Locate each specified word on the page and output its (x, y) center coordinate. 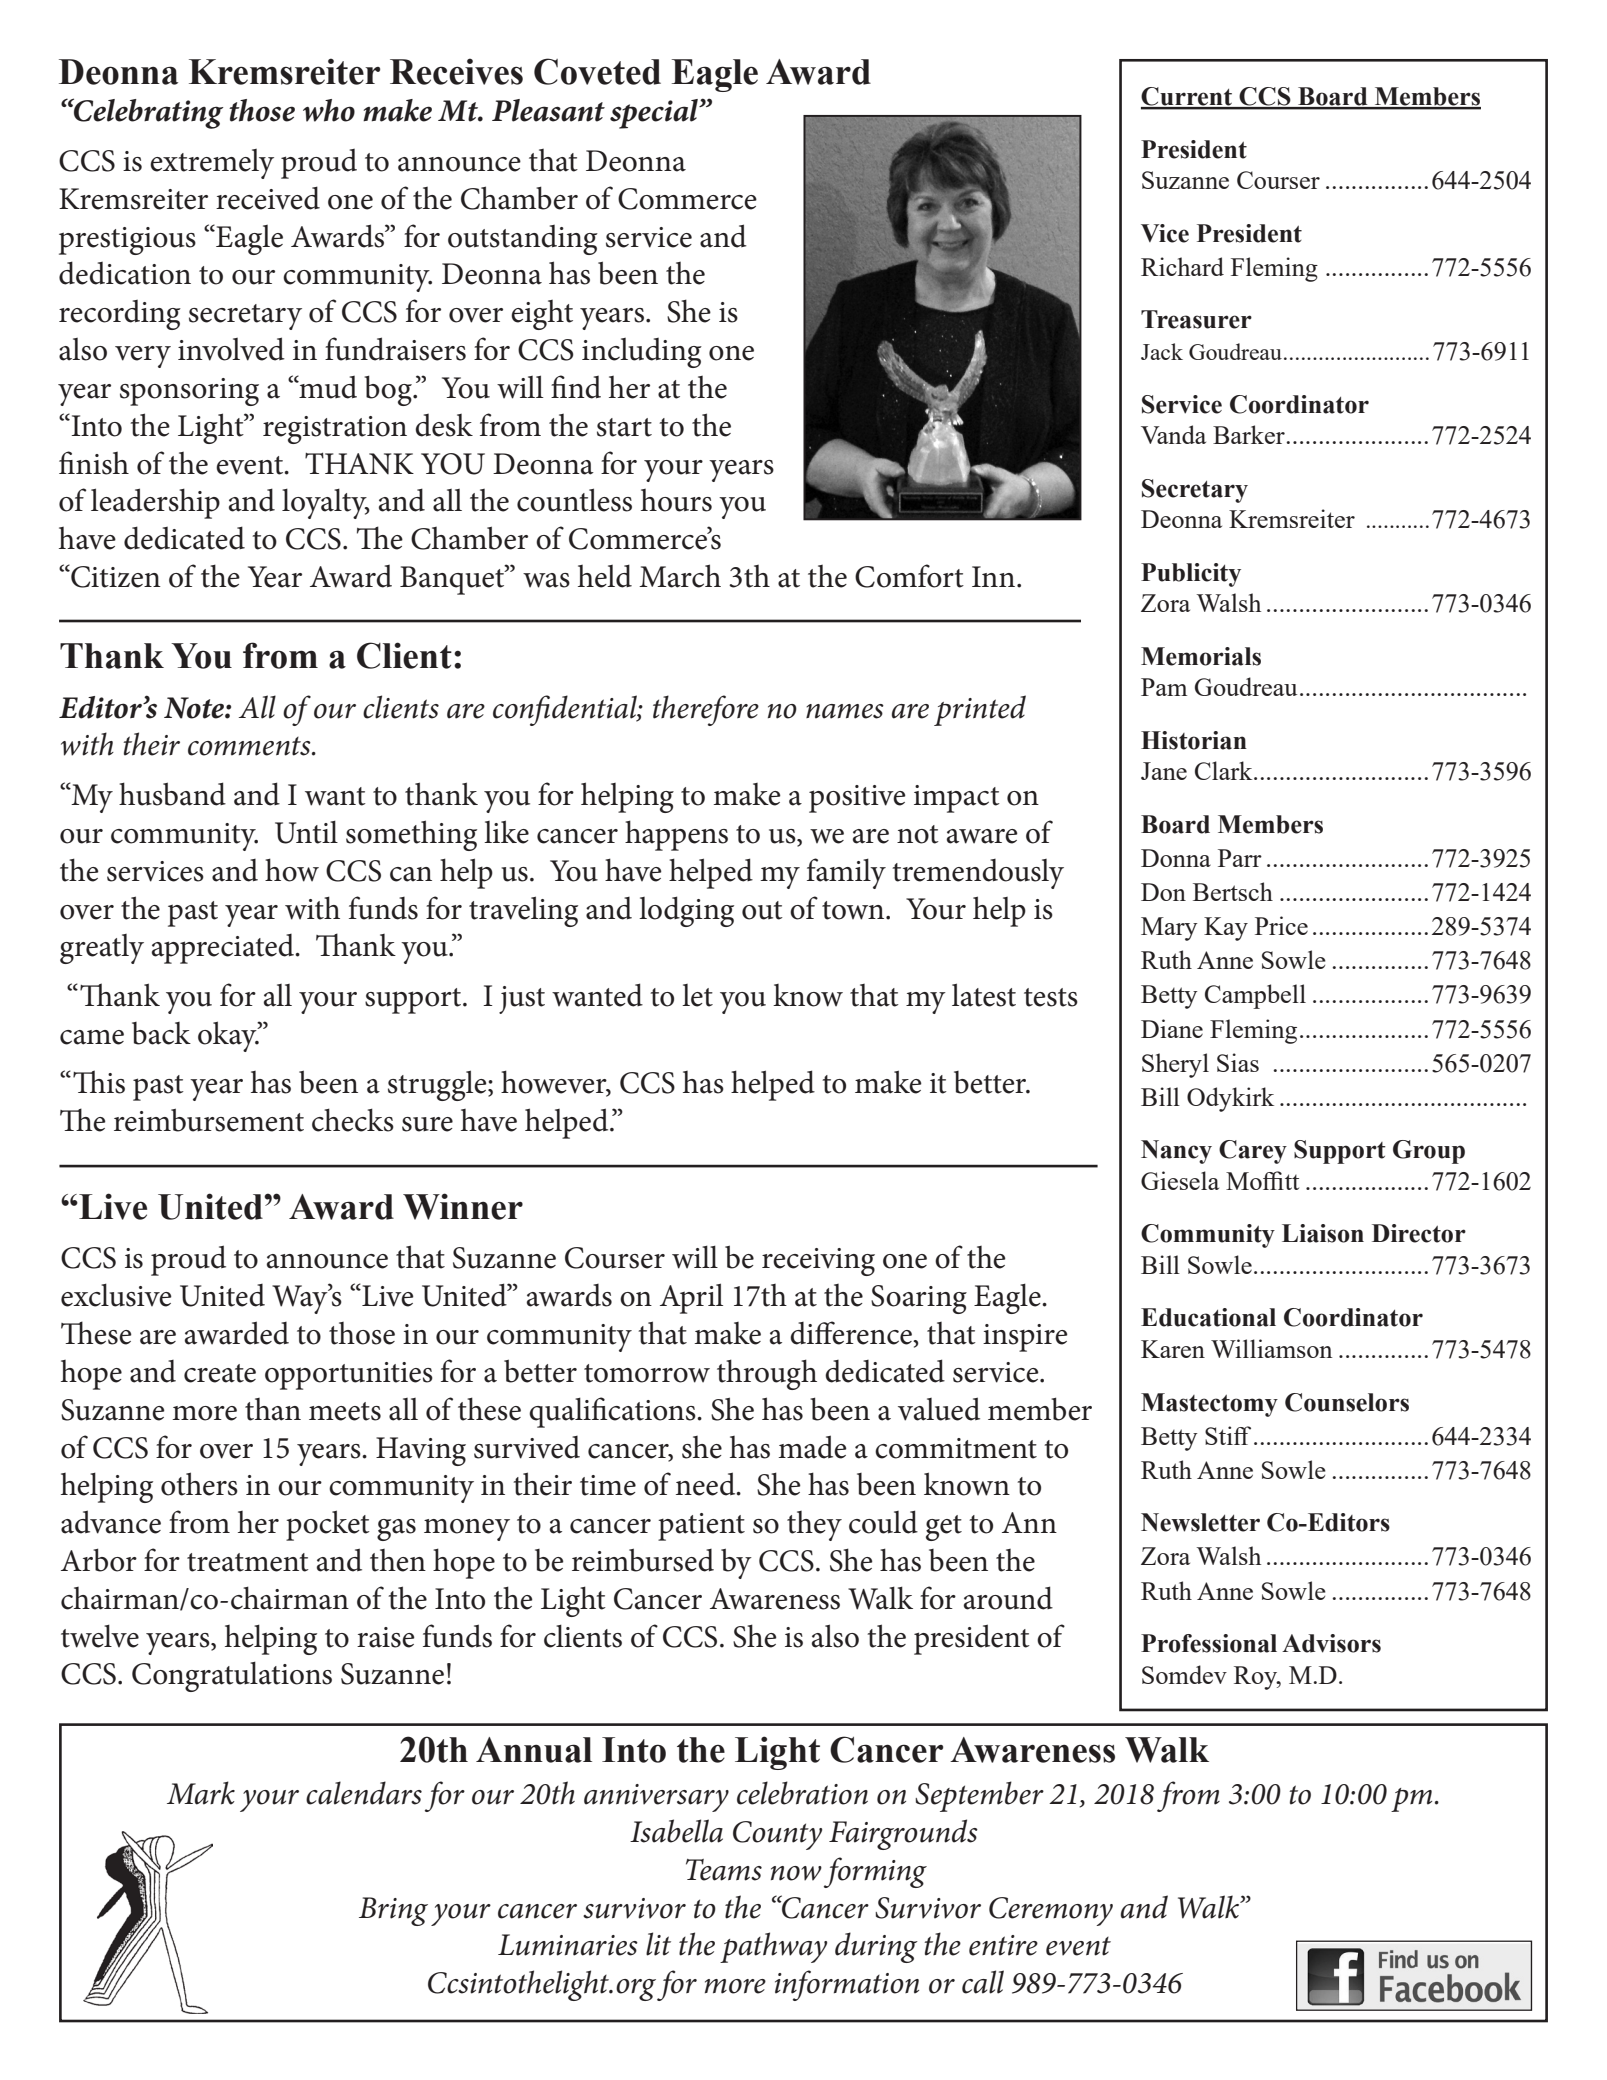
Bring (393, 1911)
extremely (212, 164)
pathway (773, 1947)
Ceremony (1051, 1911)
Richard (1182, 266)
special (655, 114)
